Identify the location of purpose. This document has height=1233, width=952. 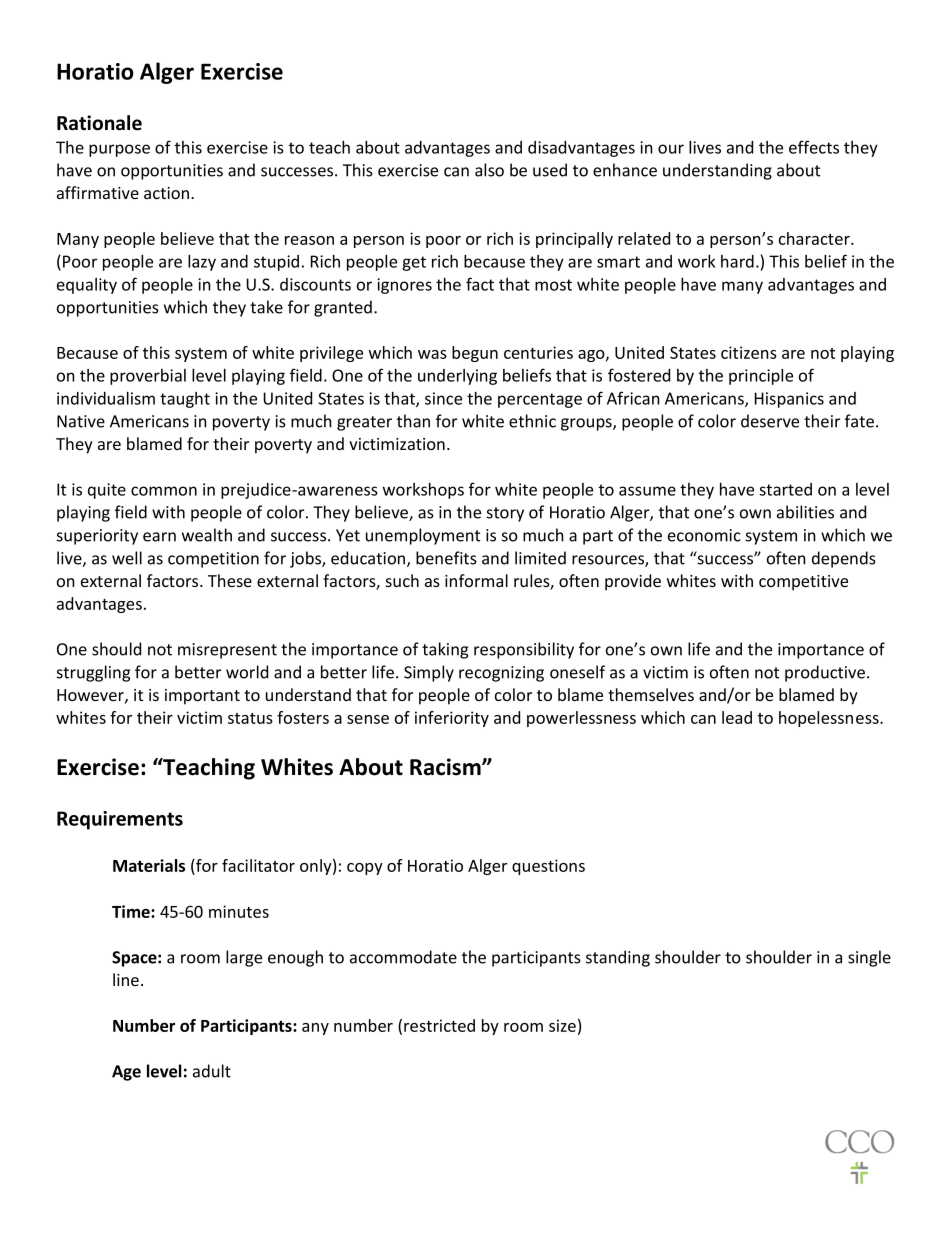
(119, 150).
